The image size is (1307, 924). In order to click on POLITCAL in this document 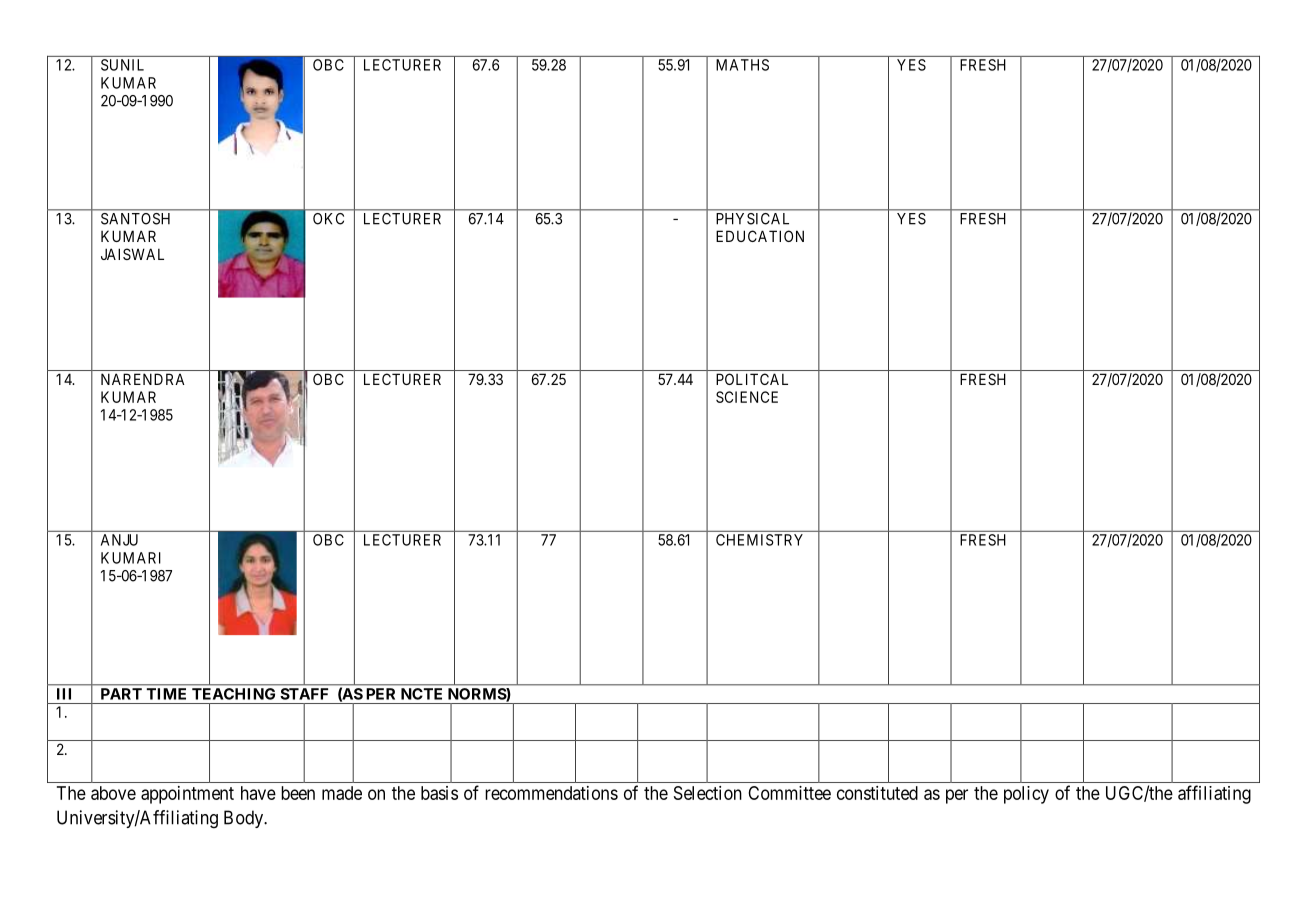, I will do `click(752, 379)`.
